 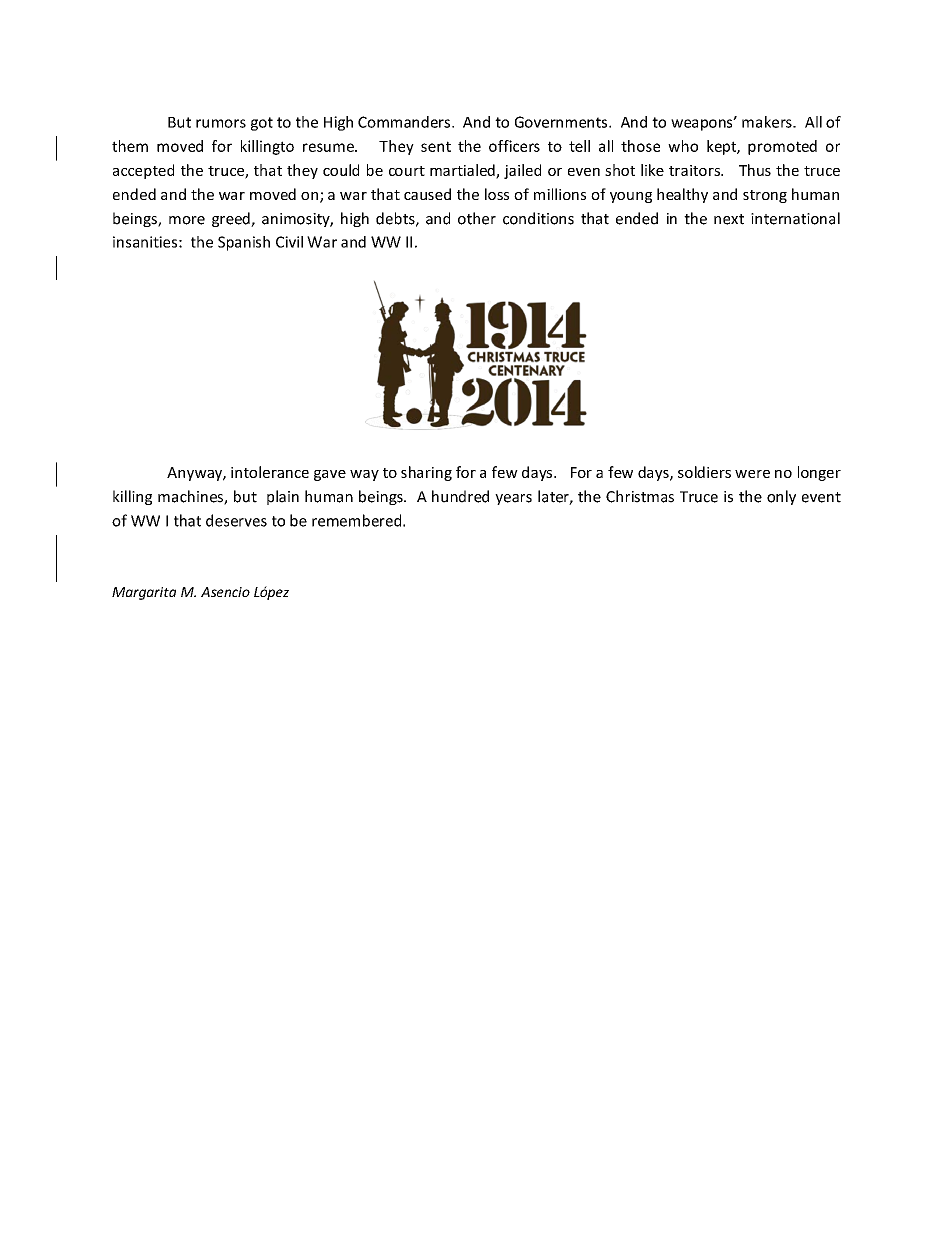 I want to click on officers, so click(x=514, y=146).
